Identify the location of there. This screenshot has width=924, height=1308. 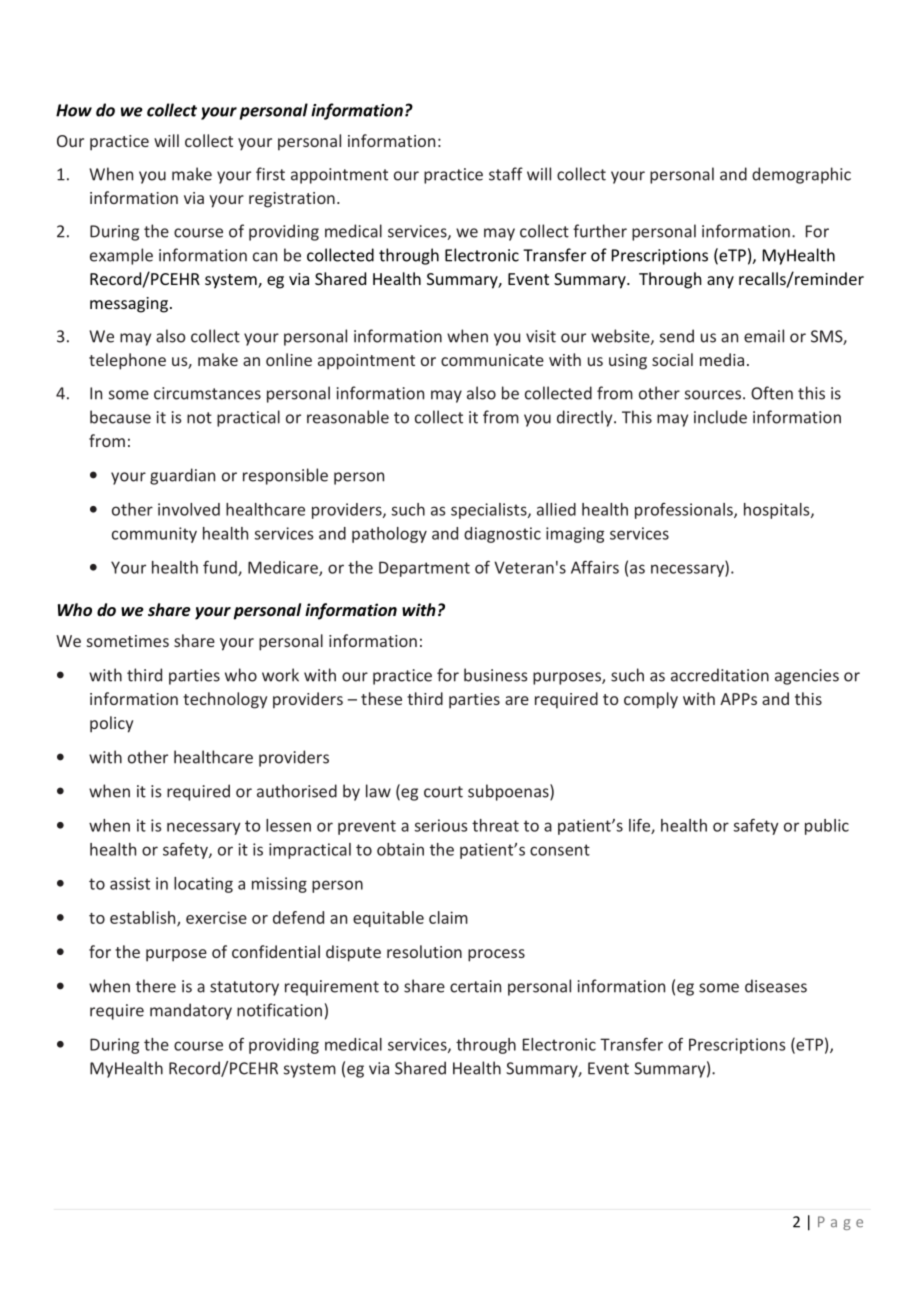
(156, 986).
